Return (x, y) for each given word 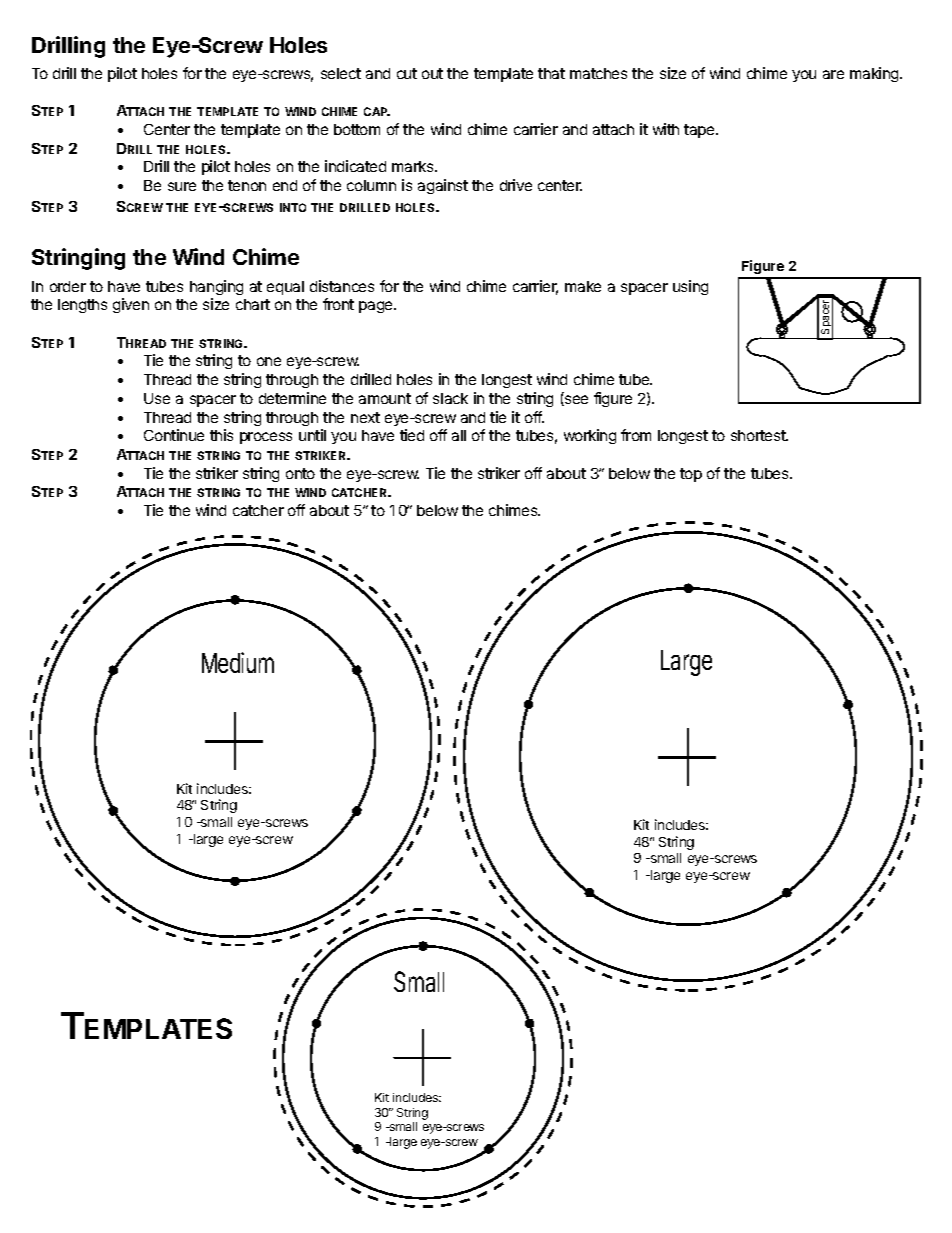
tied (412, 435)
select (341, 73)
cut (407, 73)
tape (700, 131)
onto (300, 473)
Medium (238, 662)
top (691, 475)
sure (182, 186)
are (833, 74)
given (131, 305)
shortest (759, 435)
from (636, 435)
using (690, 287)
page (377, 307)
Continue (174, 435)
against (443, 186)
